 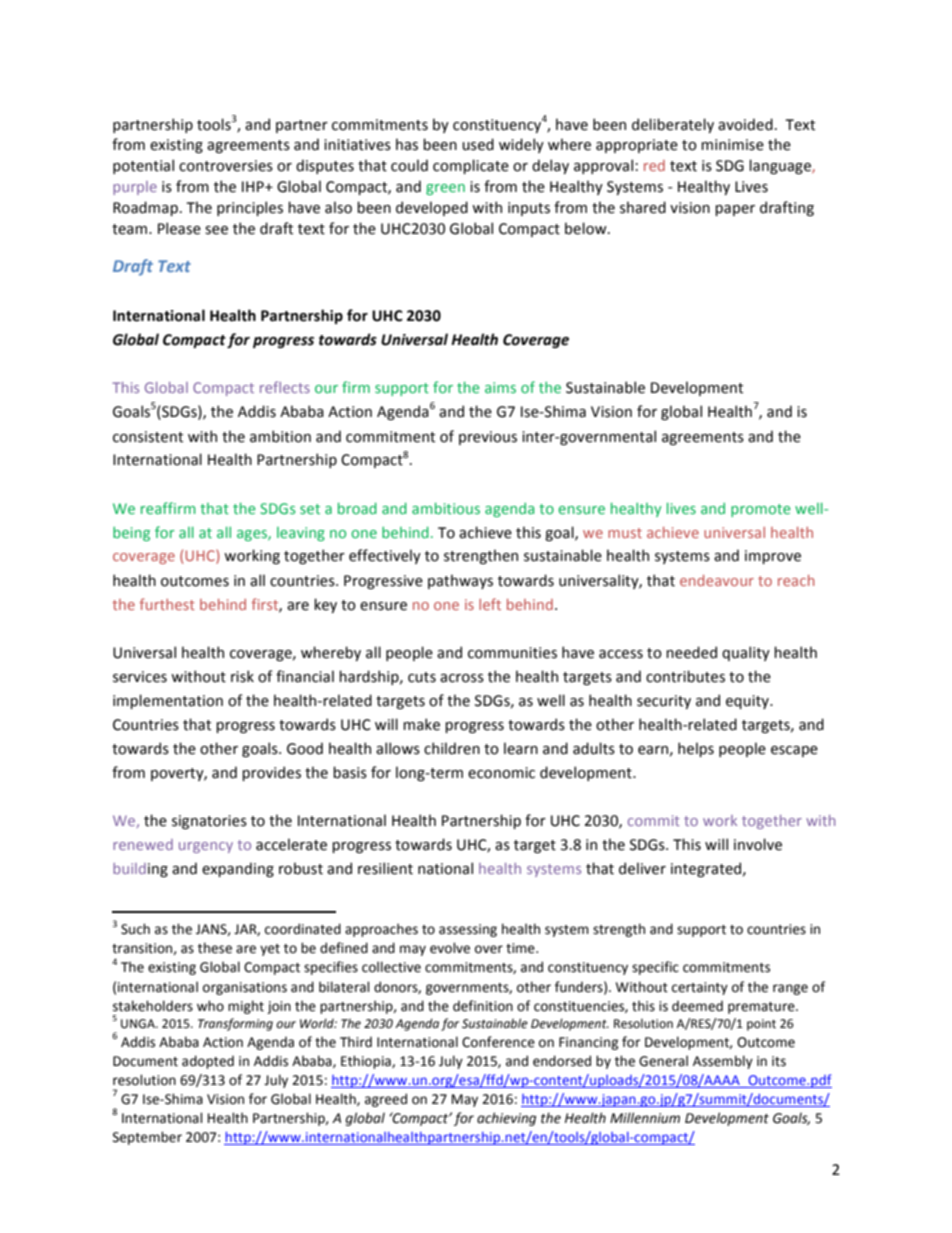 What do you see at coordinates (208, 1062) in the screenshot?
I see `adopted` at bounding box center [208, 1062].
